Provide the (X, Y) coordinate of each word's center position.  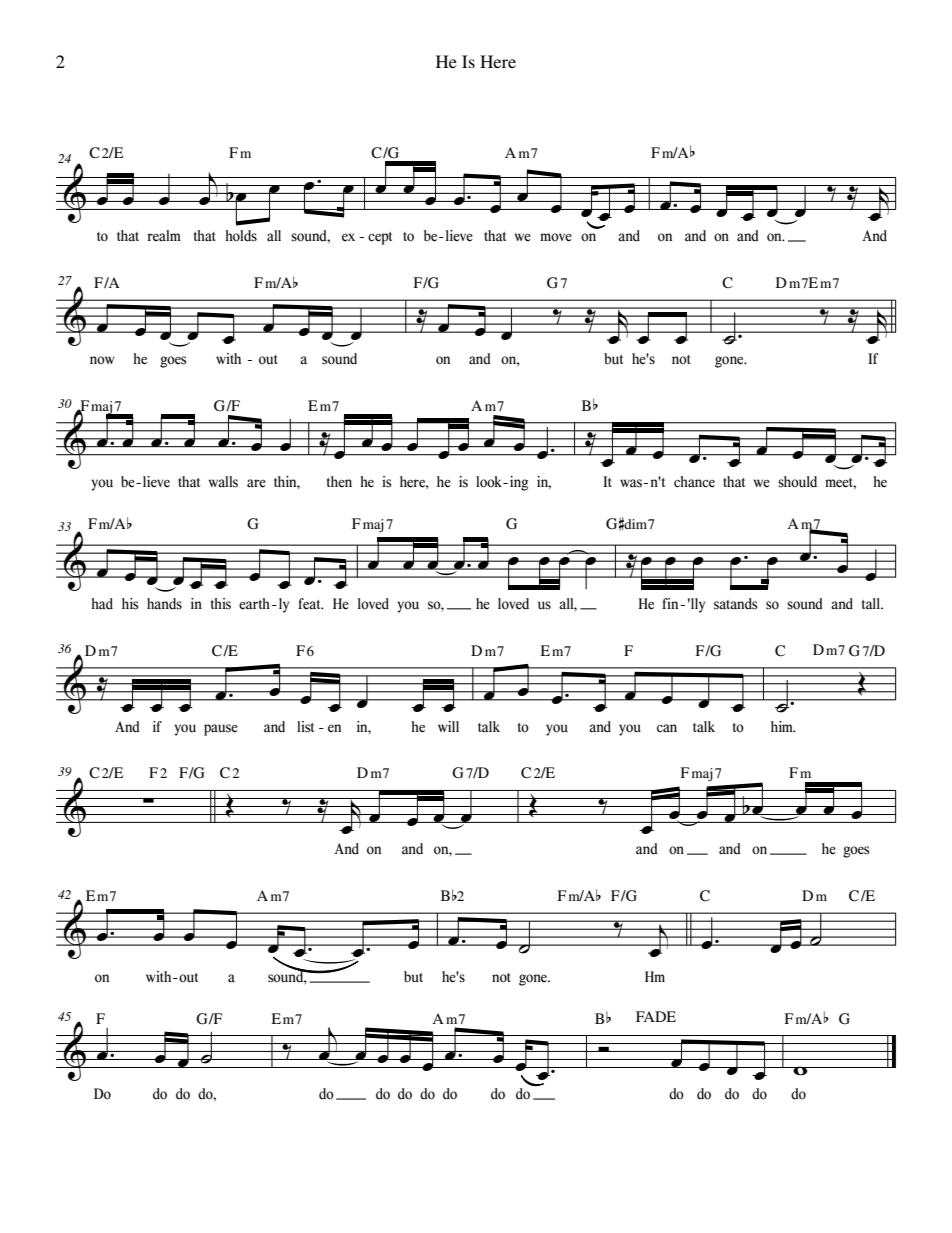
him (783, 726)
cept (380, 238)
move (556, 237)
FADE (656, 1016)
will (448, 726)
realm (164, 236)
